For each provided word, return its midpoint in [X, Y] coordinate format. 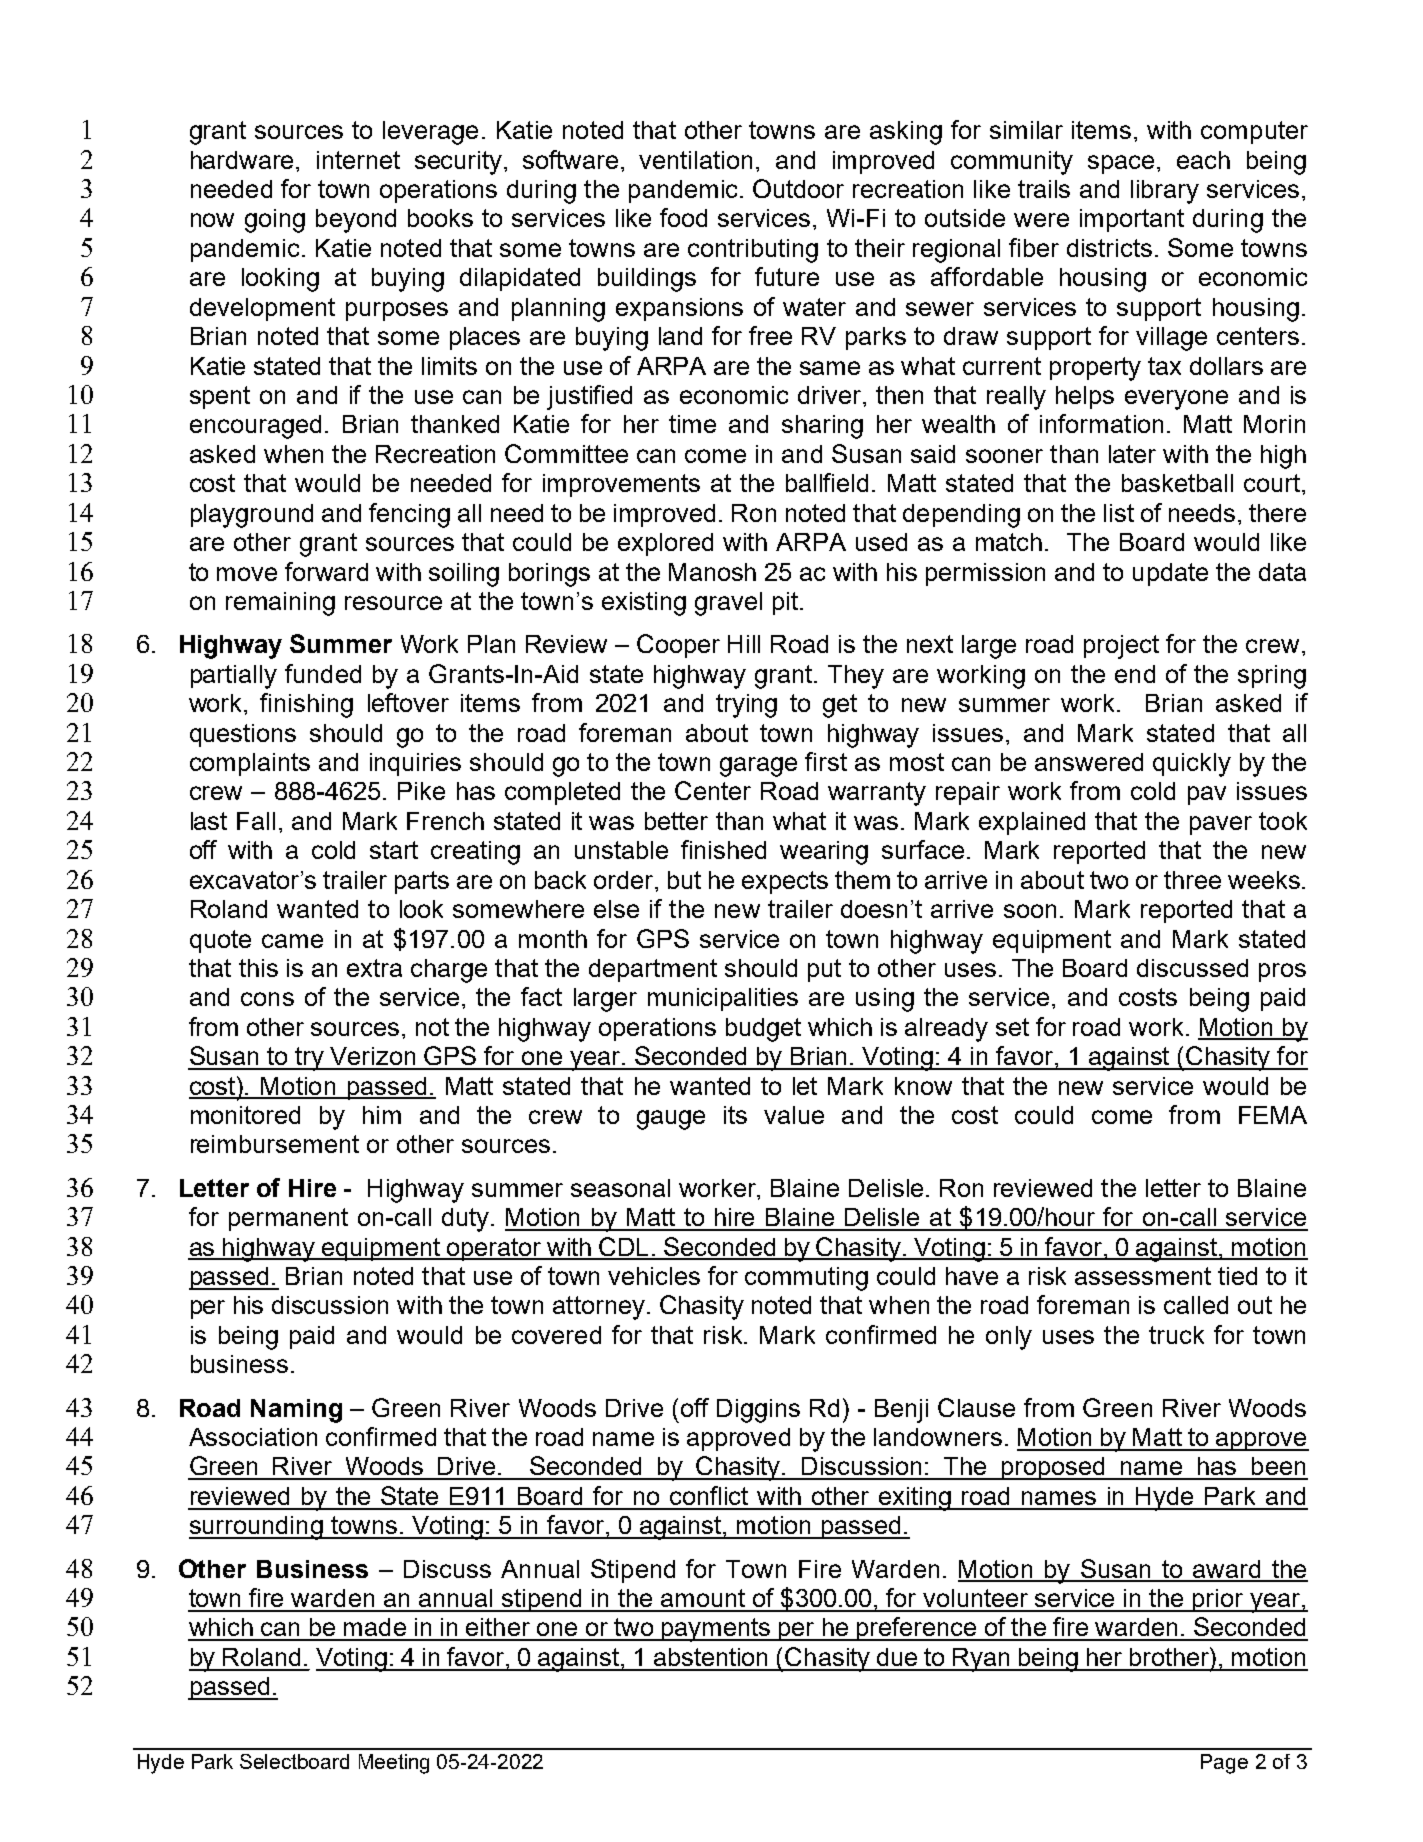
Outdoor [798, 188]
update [1170, 574]
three [1192, 880]
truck [1176, 1335]
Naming [296, 1411]
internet [358, 160]
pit [785, 603]
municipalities [723, 999]
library [1165, 192]
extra [374, 968]
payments [715, 1630]
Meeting [394, 1764]
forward [326, 571]
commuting [806, 1279]
